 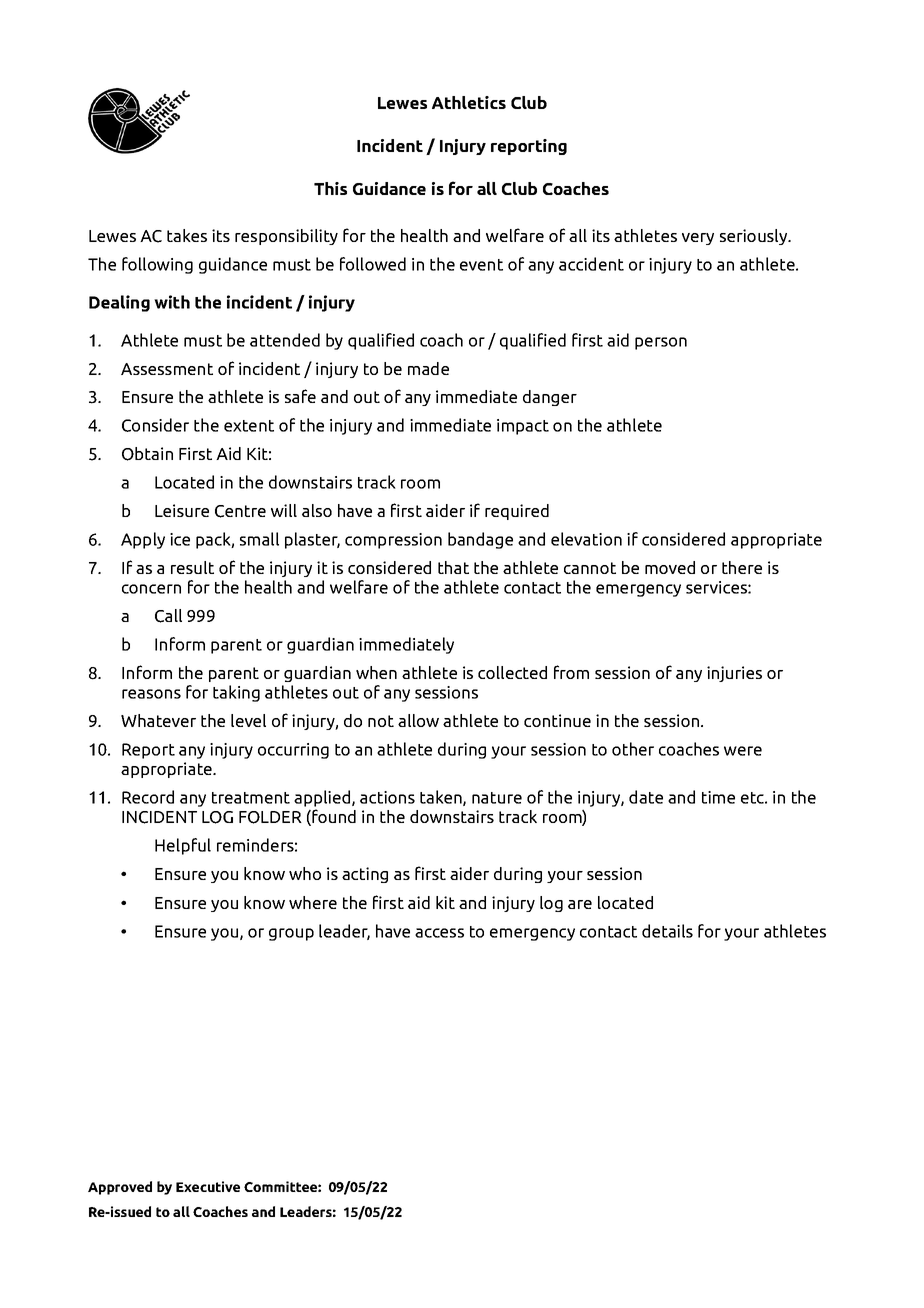 I want to click on very, so click(x=698, y=239).
